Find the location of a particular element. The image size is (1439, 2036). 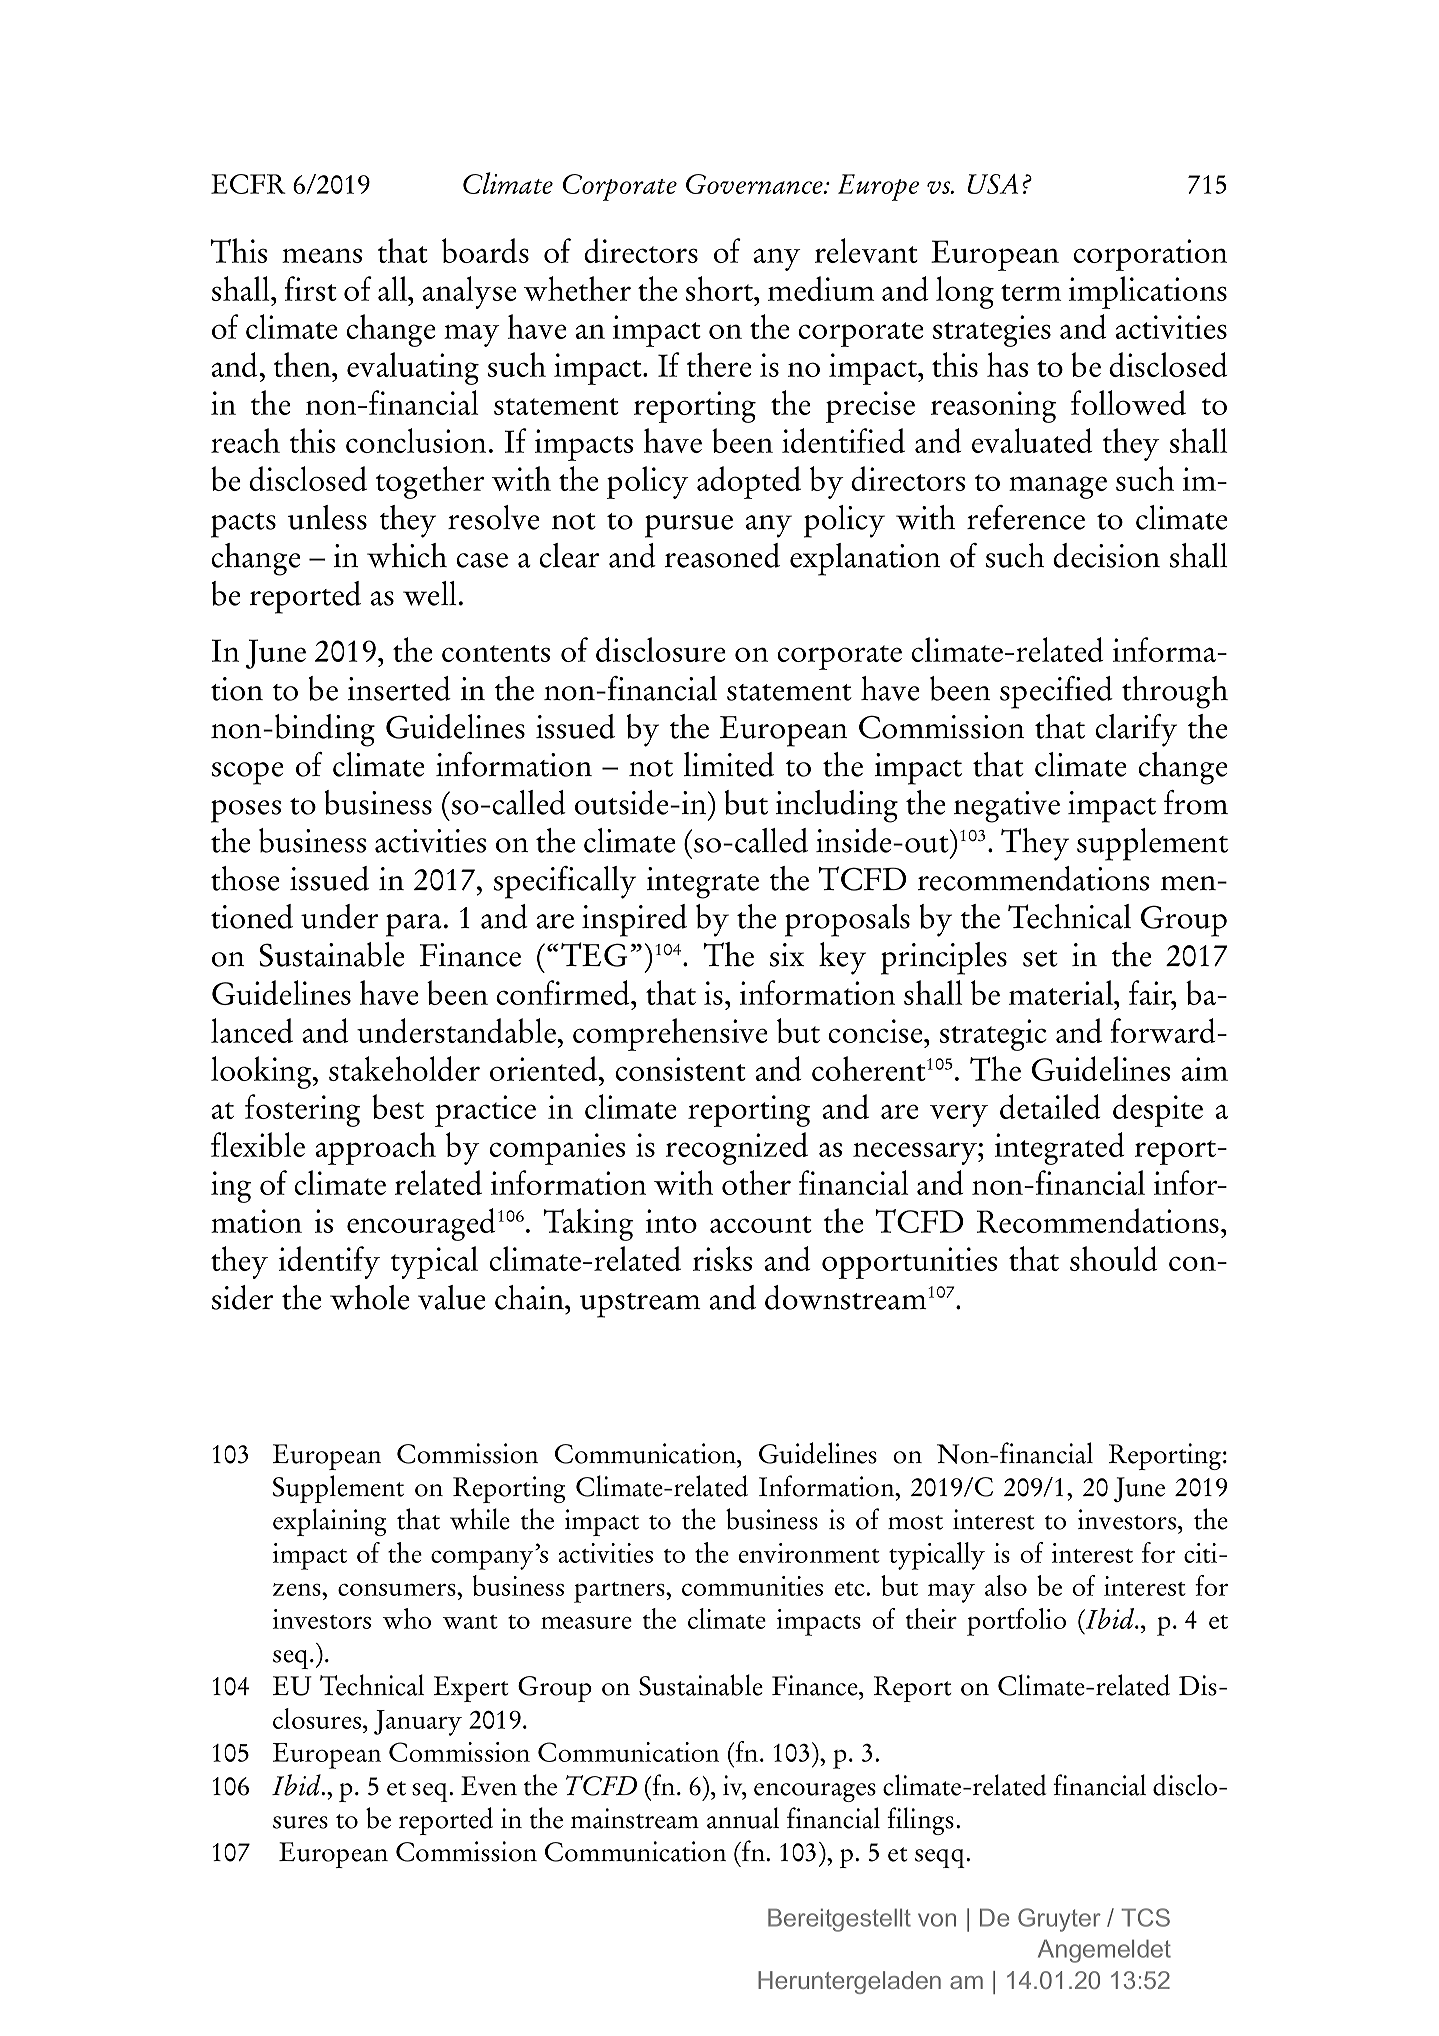

TCS is located at coordinates (1145, 1917).
